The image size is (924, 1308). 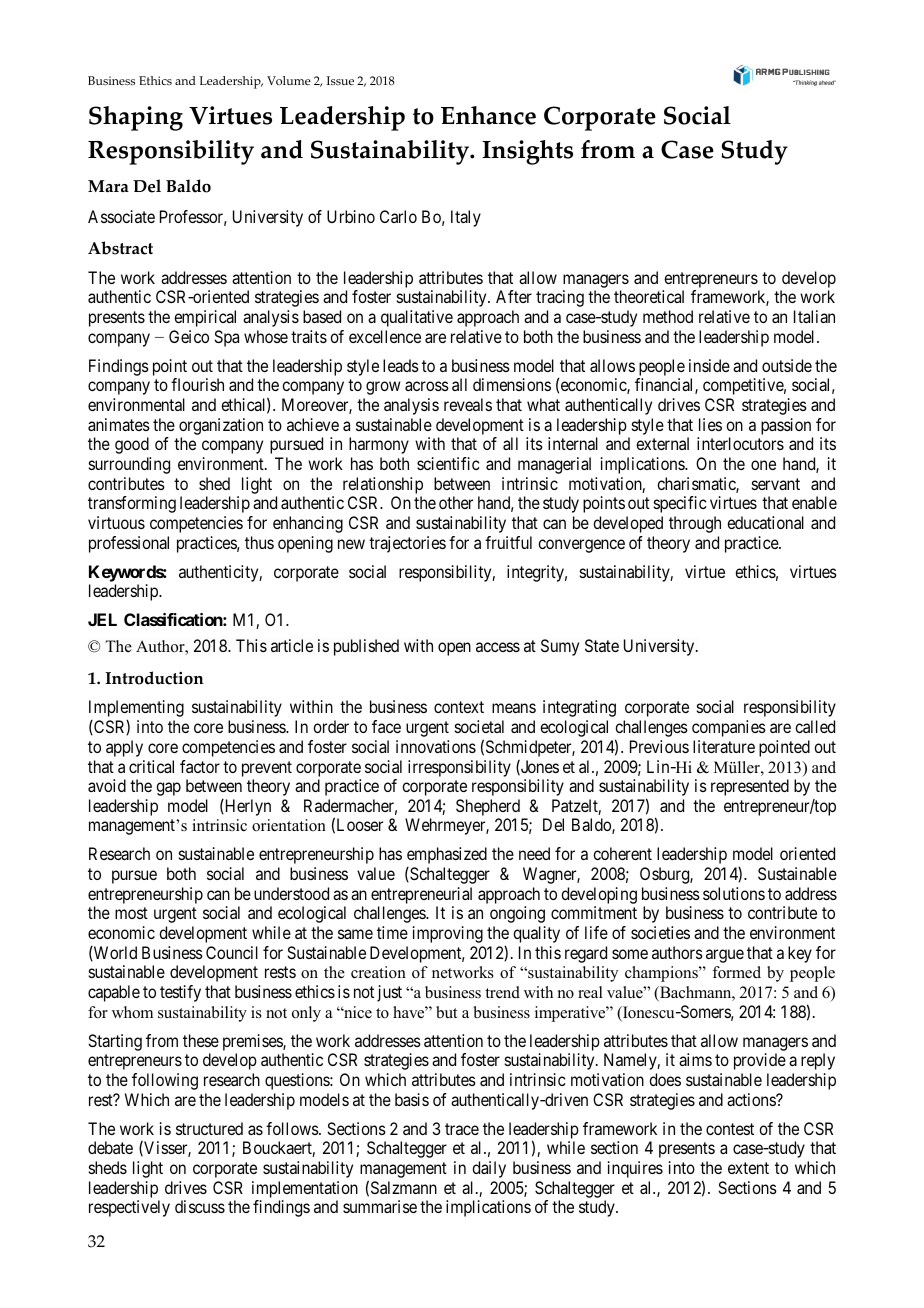 What do you see at coordinates (200, 766) in the page?
I see `factor` at bounding box center [200, 766].
